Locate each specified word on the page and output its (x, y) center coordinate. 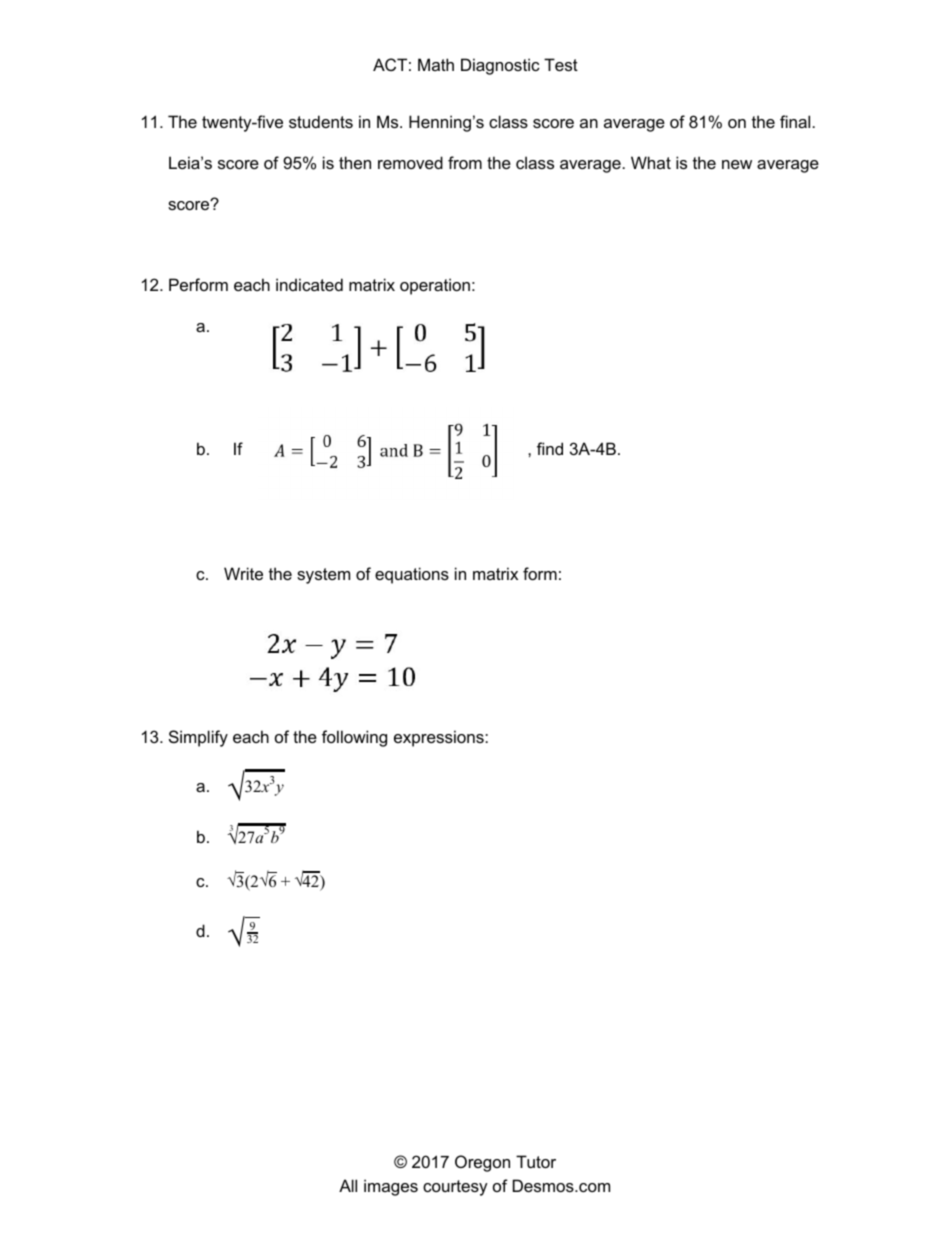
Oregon (482, 1163)
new (737, 164)
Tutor (536, 1161)
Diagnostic (500, 66)
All (348, 1185)
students (321, 121)
